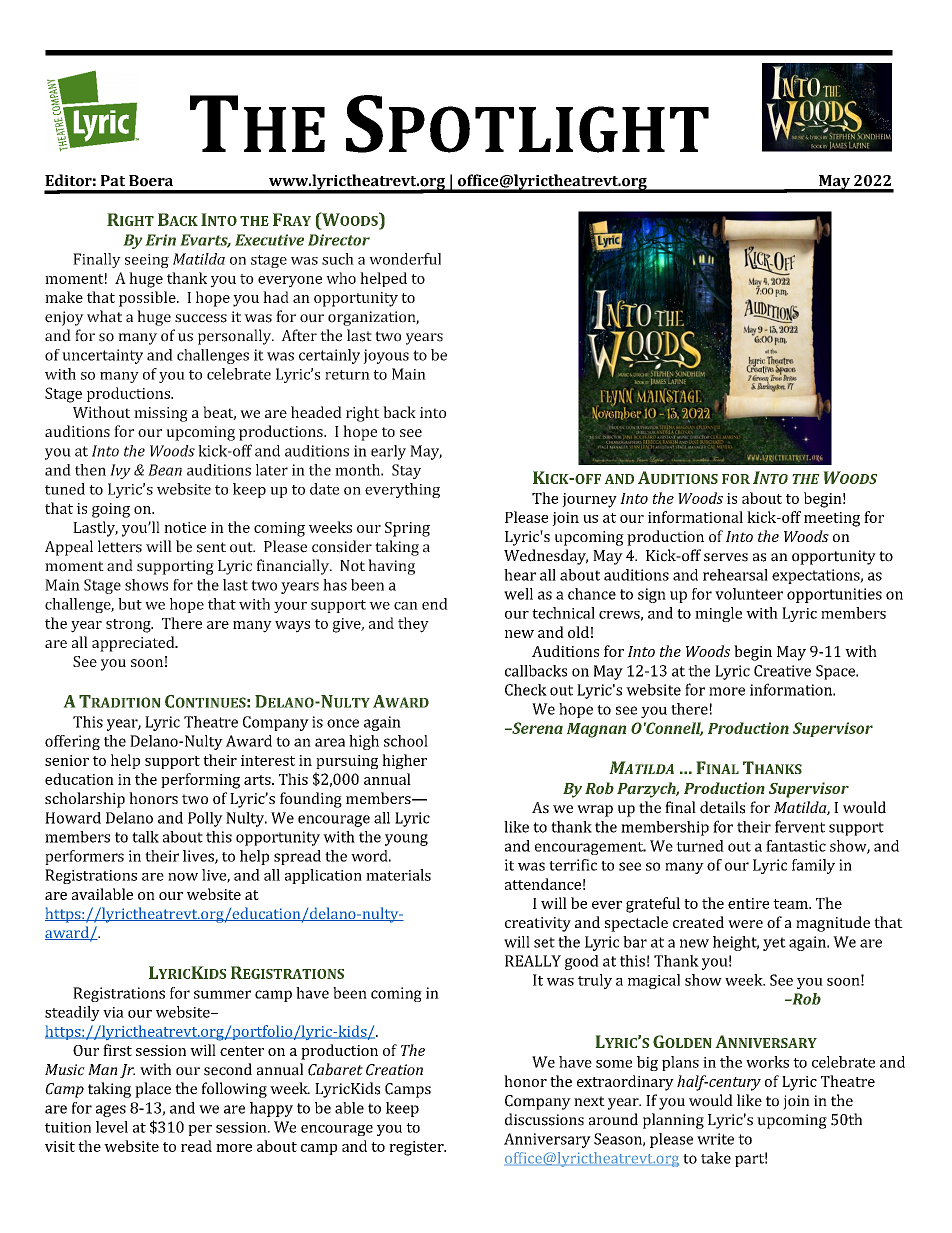 This page has height=1233, width=952. Describe the element at coordinates (405, 259) in the page. I see `wonderful` at that location.
